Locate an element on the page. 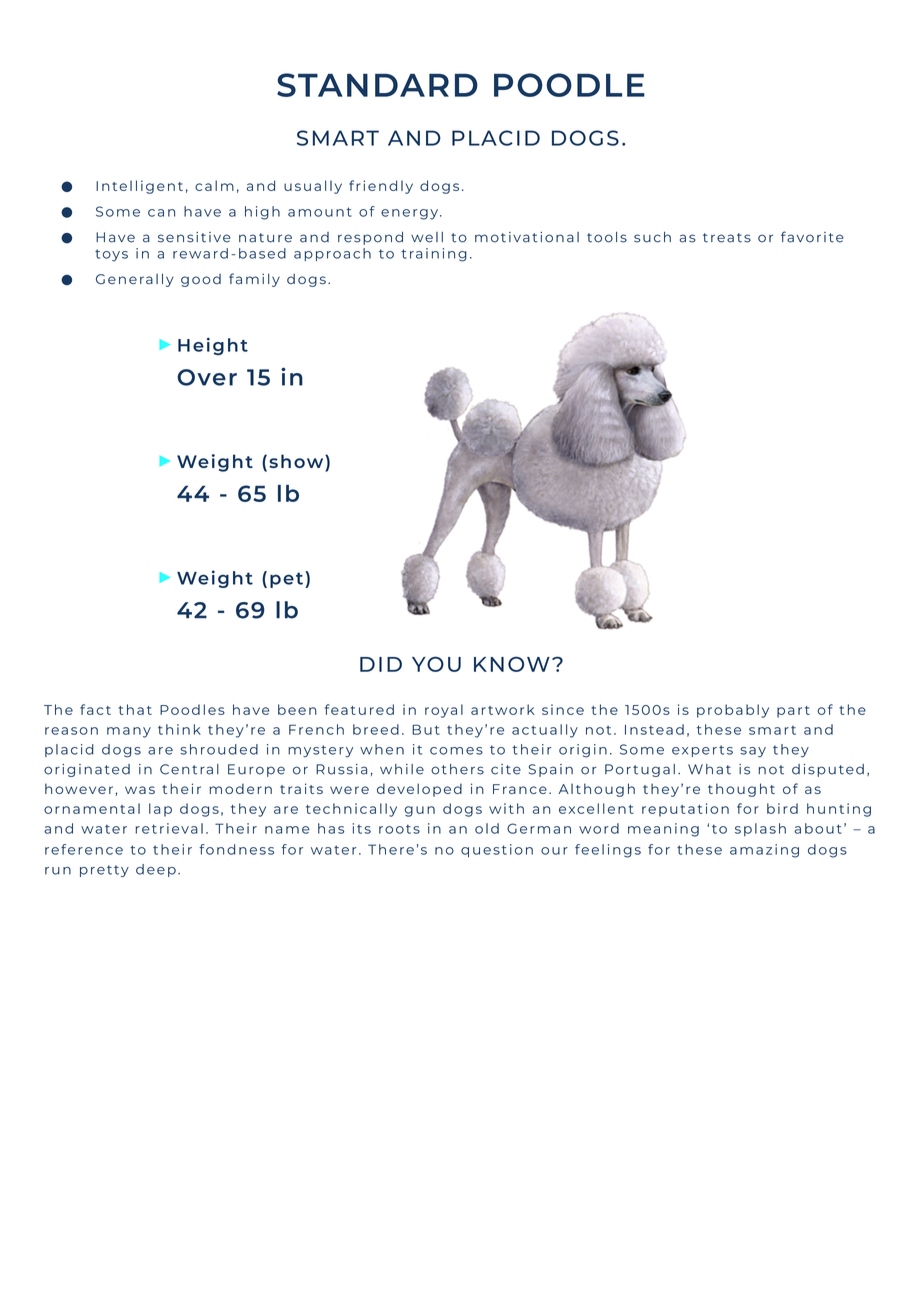 This page has height=1308, width=924. roots is located at coordinates (399, 829).
